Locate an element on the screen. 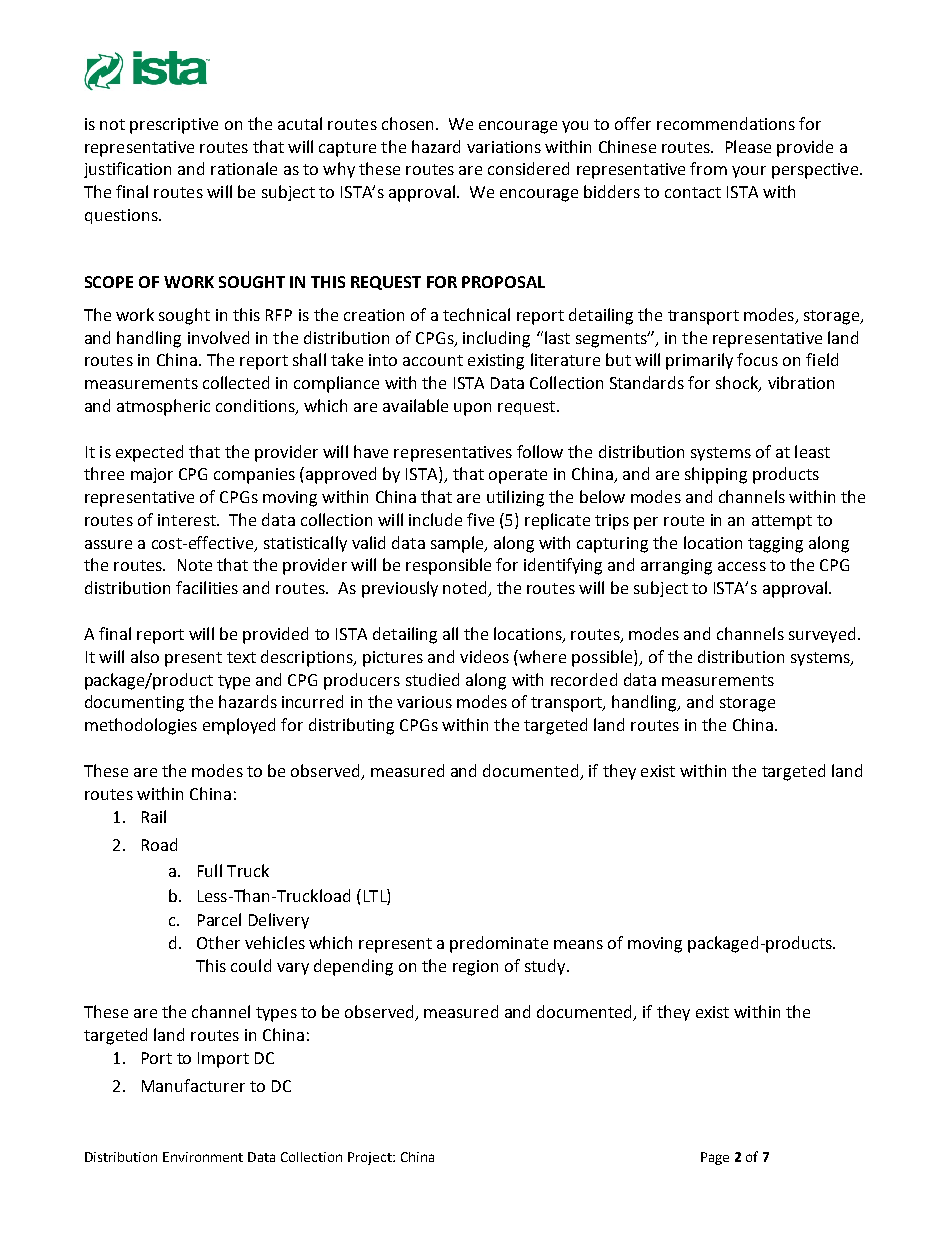 This screenshot has width=952, height=1233. prescriptive is located at coordinates (174, 126).
